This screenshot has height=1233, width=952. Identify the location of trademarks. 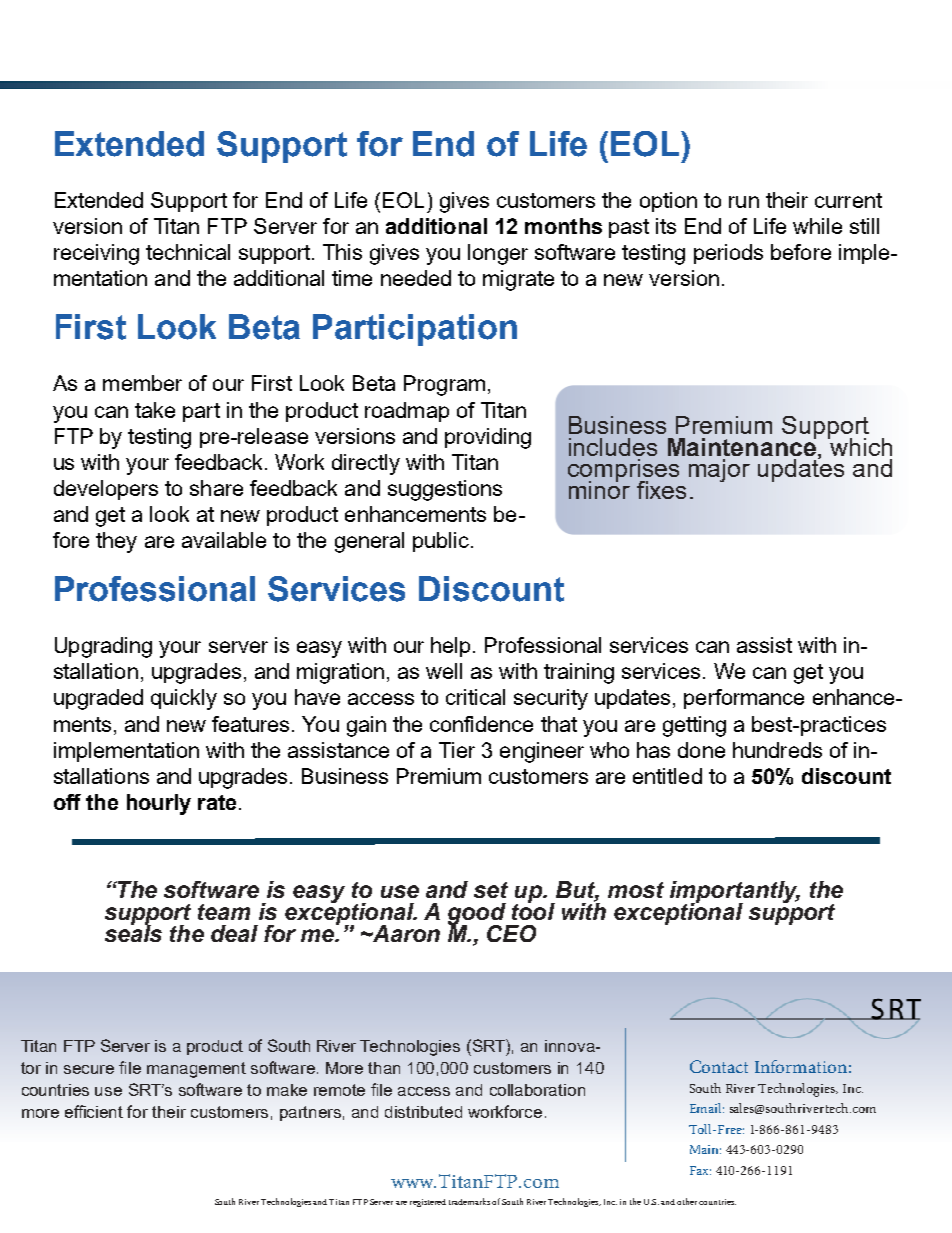
(469, 1201).
